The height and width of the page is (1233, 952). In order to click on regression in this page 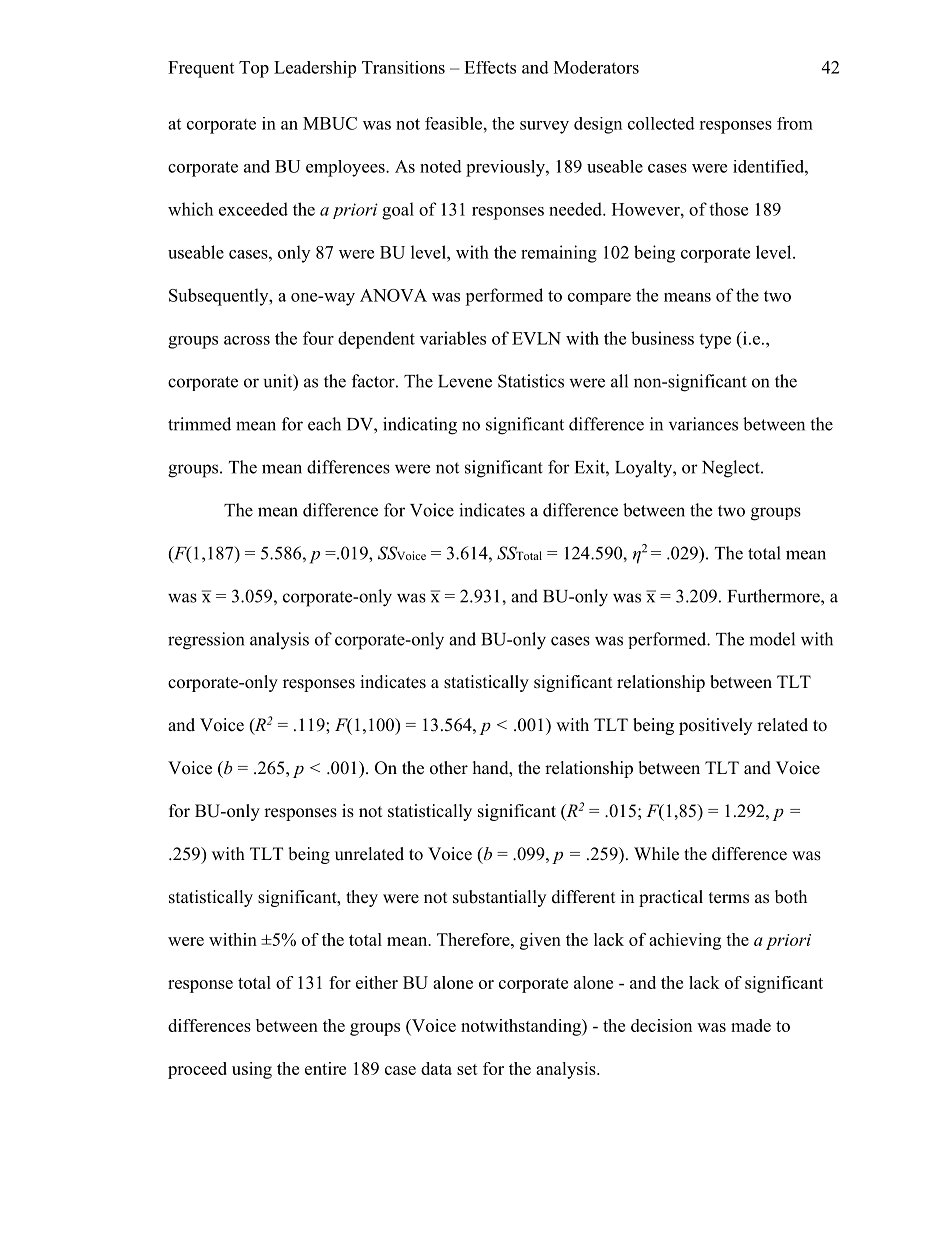, I will do `click(206, 641)`.
